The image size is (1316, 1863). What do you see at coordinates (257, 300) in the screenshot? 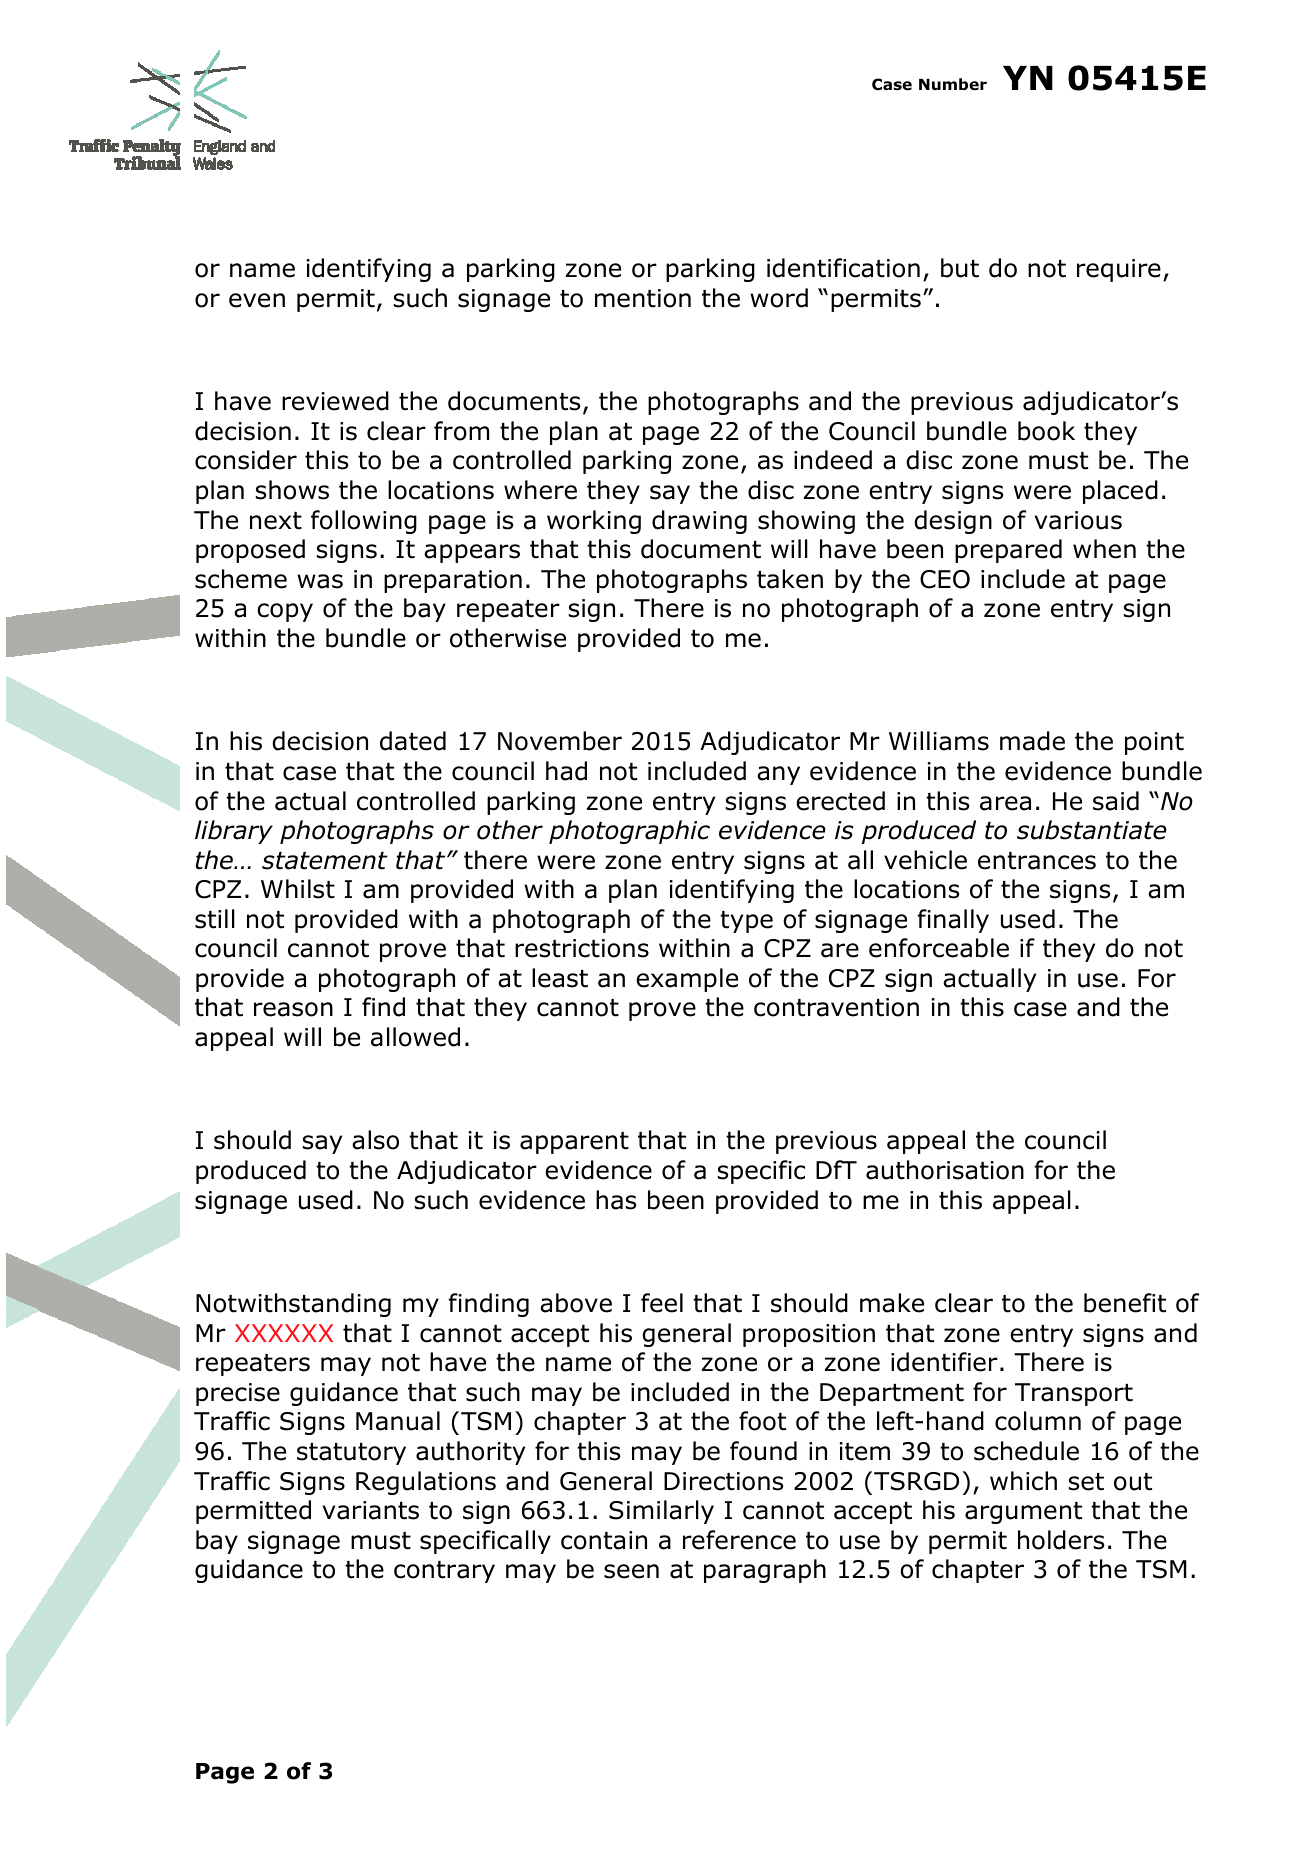
I see `even` at bounding box center [257, 300].
